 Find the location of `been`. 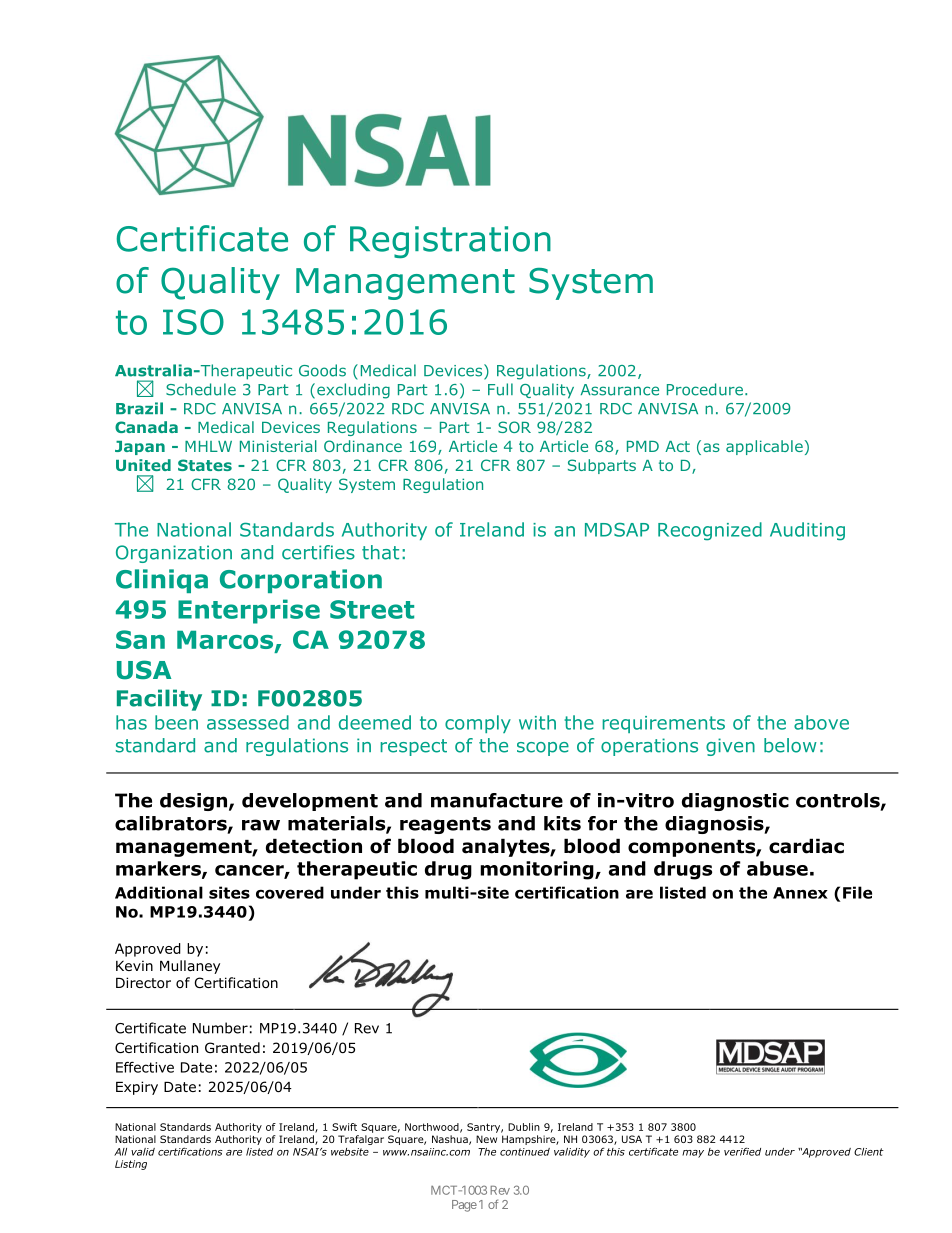

been is located at coordinates (176, 722).
